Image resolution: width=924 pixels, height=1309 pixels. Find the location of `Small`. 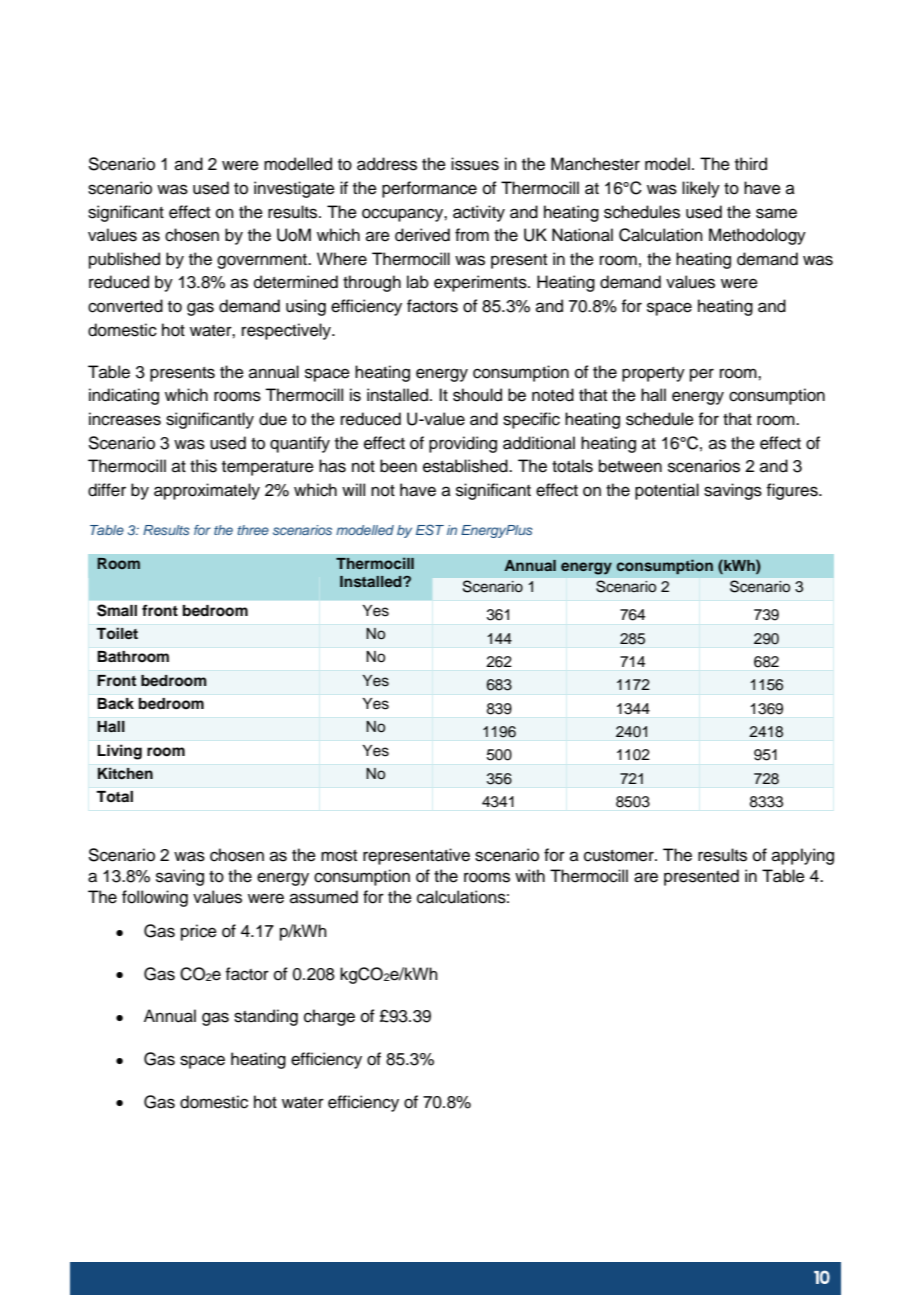

Small is located at coordinates (117, 610).
